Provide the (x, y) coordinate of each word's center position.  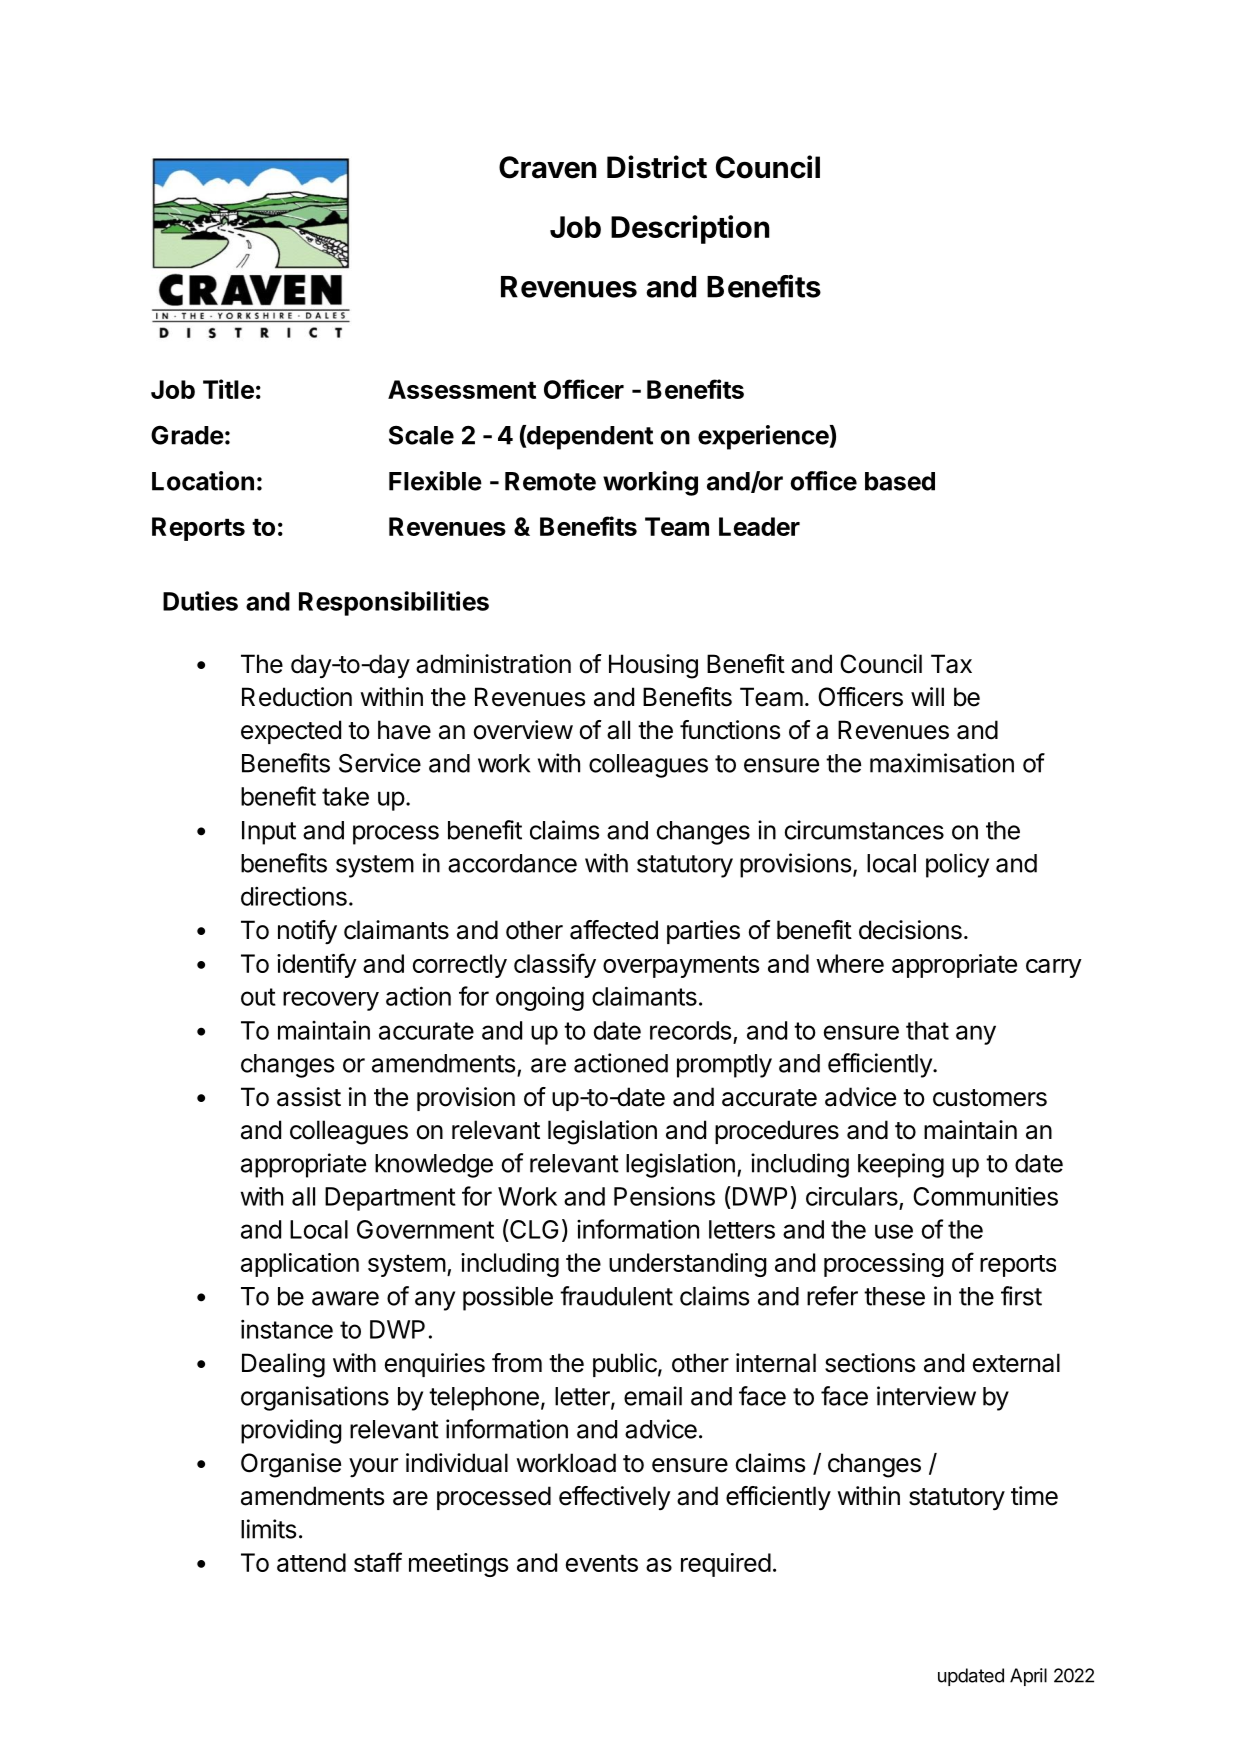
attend (311, 1562)
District (657, 167)
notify (307, 932)
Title (228, 389)
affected (614, 930)
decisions (910, 930)
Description (690, 229)
